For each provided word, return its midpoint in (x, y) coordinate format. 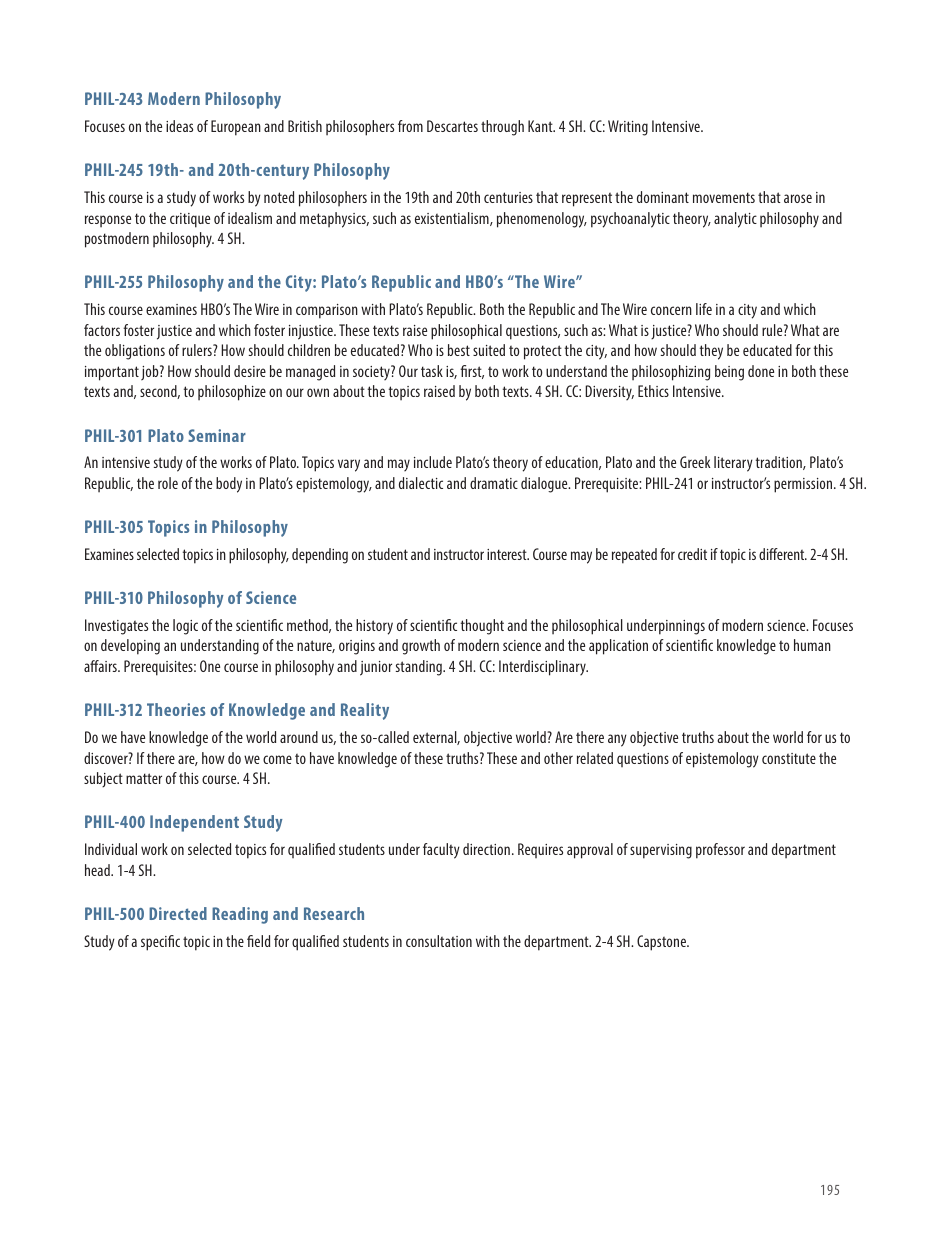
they (711, 352)
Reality (365, 711)
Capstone (662, 943)
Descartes (452, 126)
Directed (178, 913)
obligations (135, 352)
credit (692, 554)
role (168, 483)
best (459, 350)
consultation (439, 941)
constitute (789, 758)
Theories (176, 709)
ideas (179, 126)
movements (724, 197)
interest (508, 554)
